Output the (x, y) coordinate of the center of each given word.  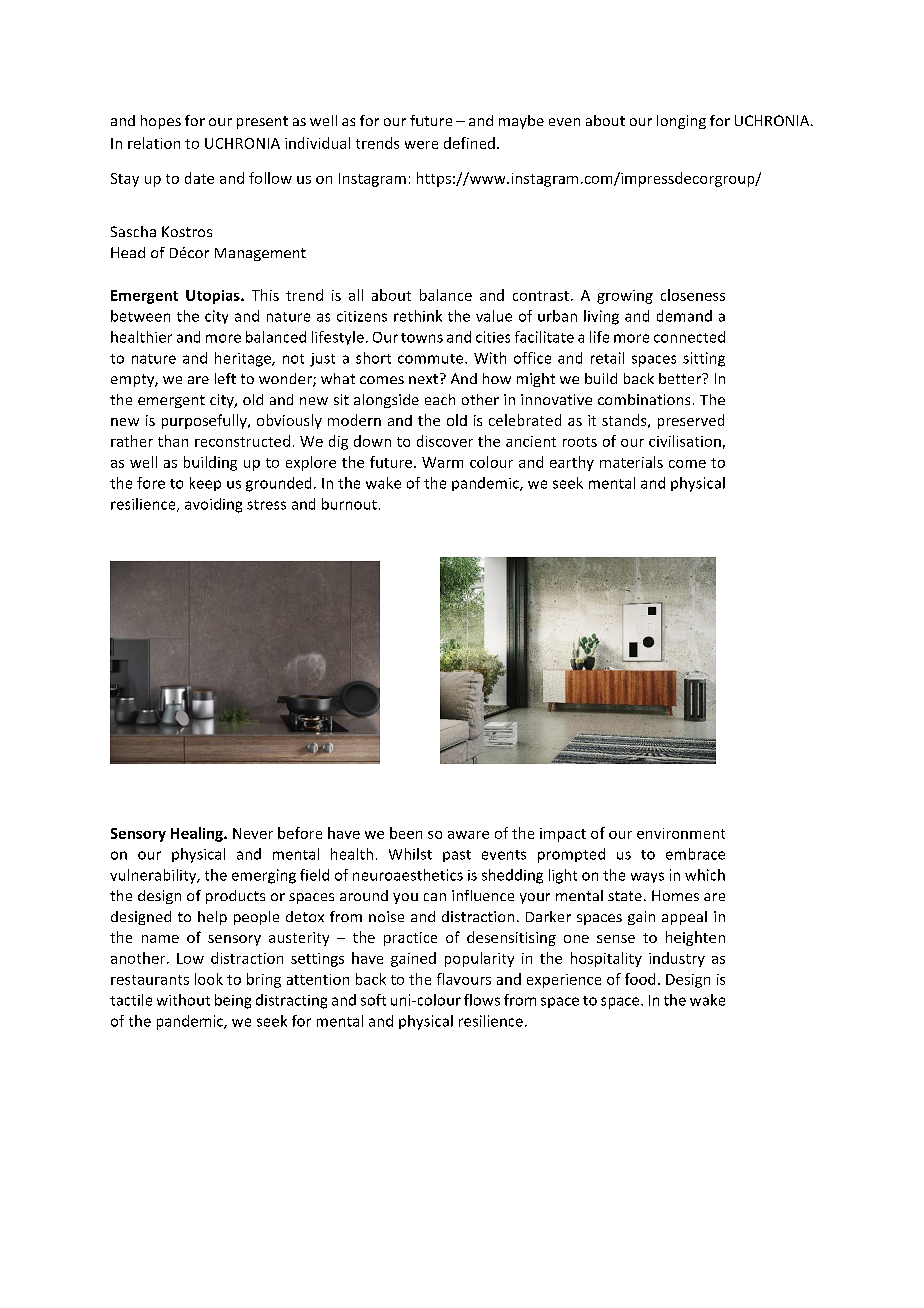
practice (410, 939)
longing (681, 122)
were (421, 145)
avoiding (213, 505)
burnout (349, 504)
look (209, 979)
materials (631, 462)
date (199, 178)
